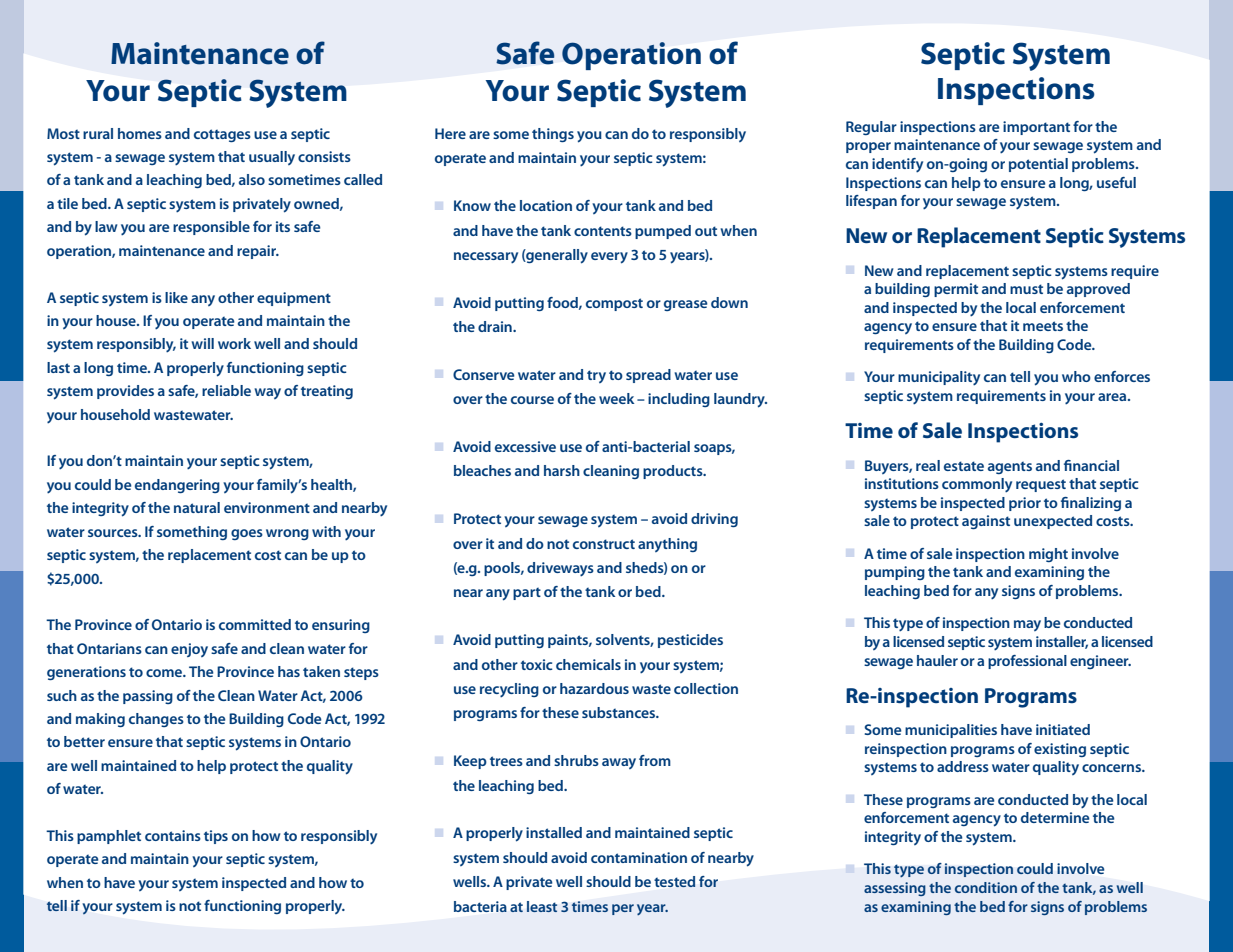 The height and width of the screenshot is (952, 1233). What do you see at coordinates (197, 507) in the screenshot?
I see `natural` at bounding box center [197, 507].
